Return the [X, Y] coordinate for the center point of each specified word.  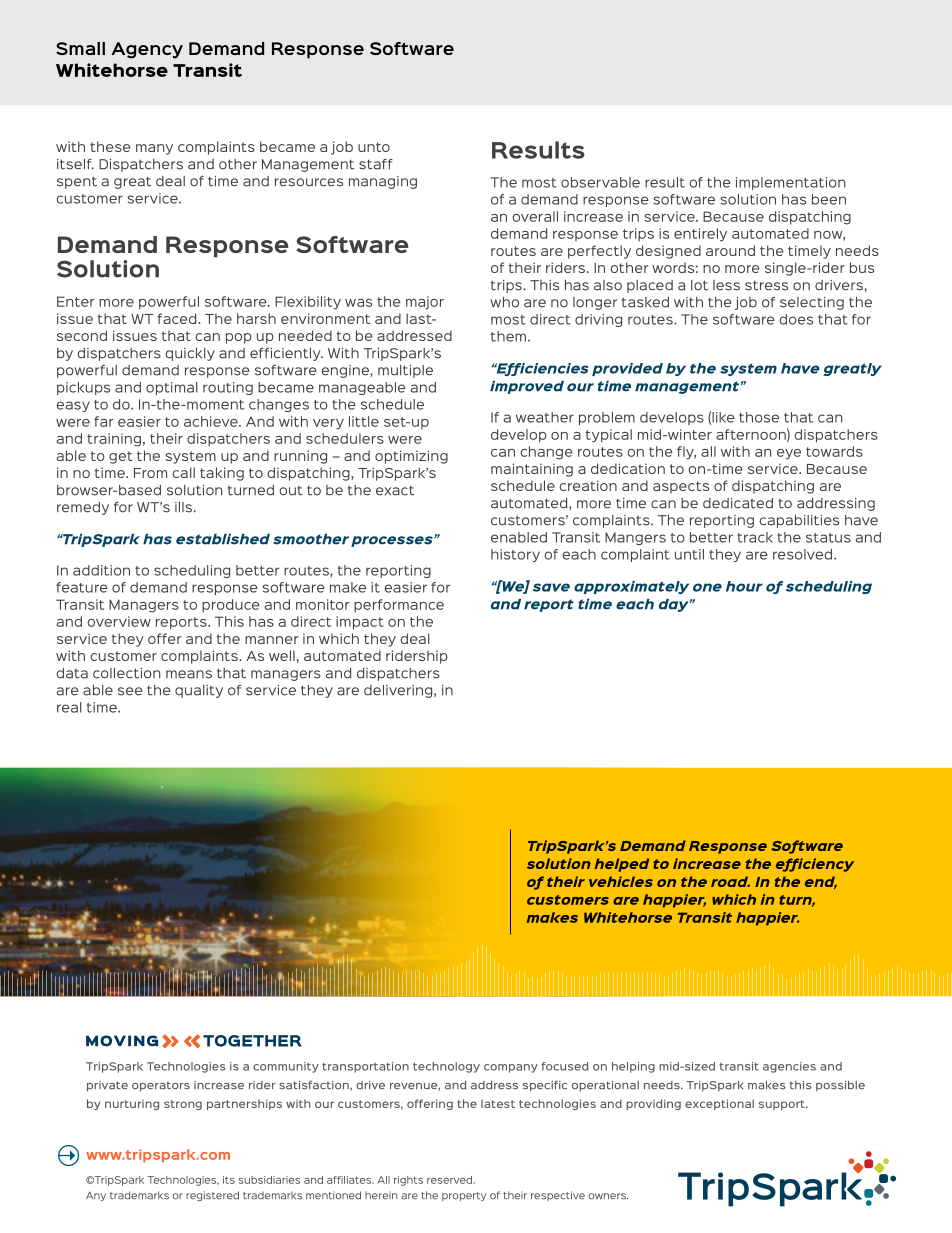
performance [399, 606]
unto [374, 147]
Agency [147, 50]
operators [161, 1086]
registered [212, 1196]
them [508, 336]
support [783, 1105]
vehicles [621, 881]
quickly [190, 354]
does [796, 319]
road [730, 881]
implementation [790, 183]
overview [119, 621]
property [464, 1196]
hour [744, 586]
